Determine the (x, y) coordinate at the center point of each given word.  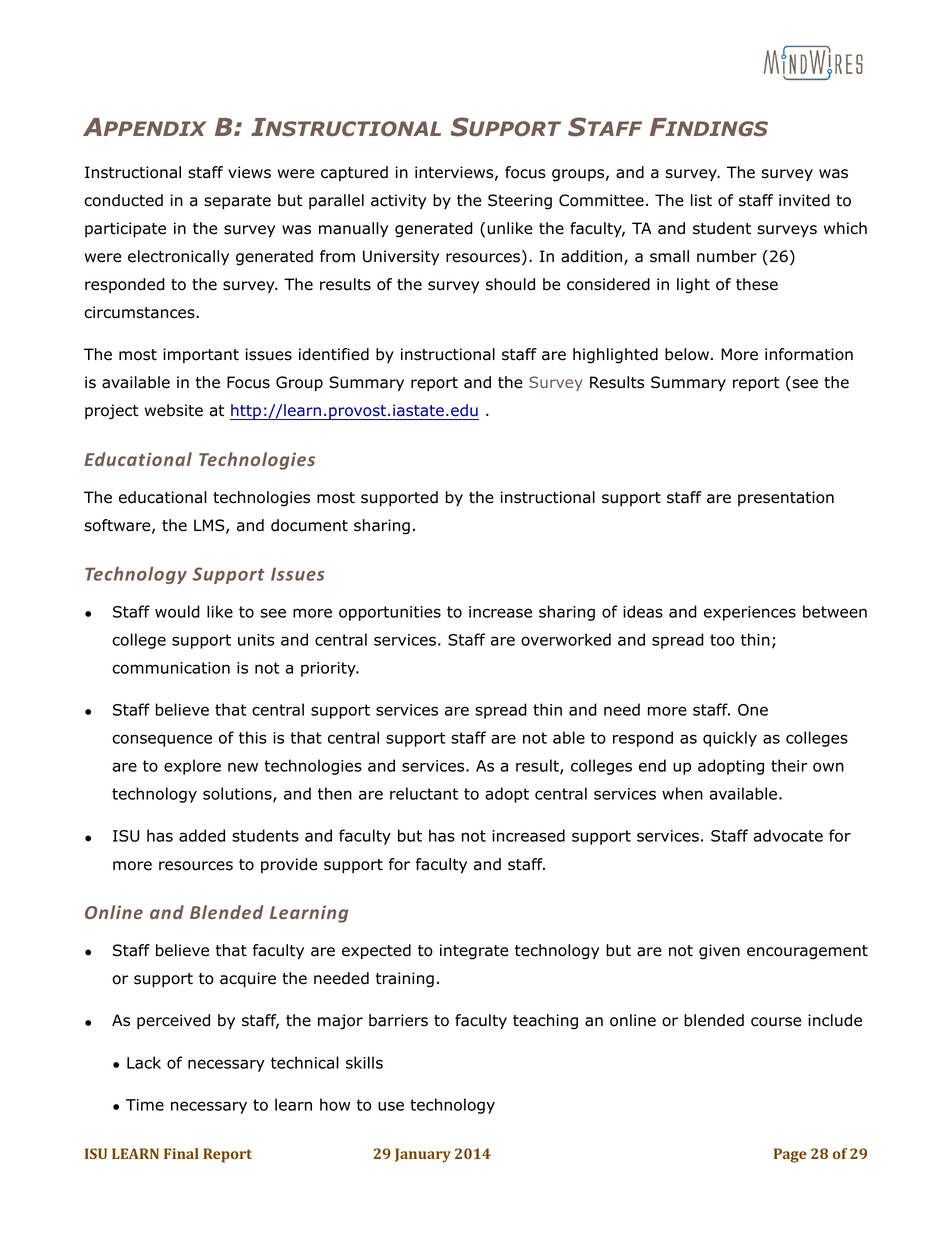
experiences (750, 613)
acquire (248, 979)
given (719, 952)
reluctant (424, 793)
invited (804, 200)
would (177, 611)
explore (192, 767)
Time (145, 1105)
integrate (474, 952)
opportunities (390, 613)
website (174, 410)
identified (334, 354)
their (789, 765)
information (809, 354)
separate (237, 202)
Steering (520, 202)
